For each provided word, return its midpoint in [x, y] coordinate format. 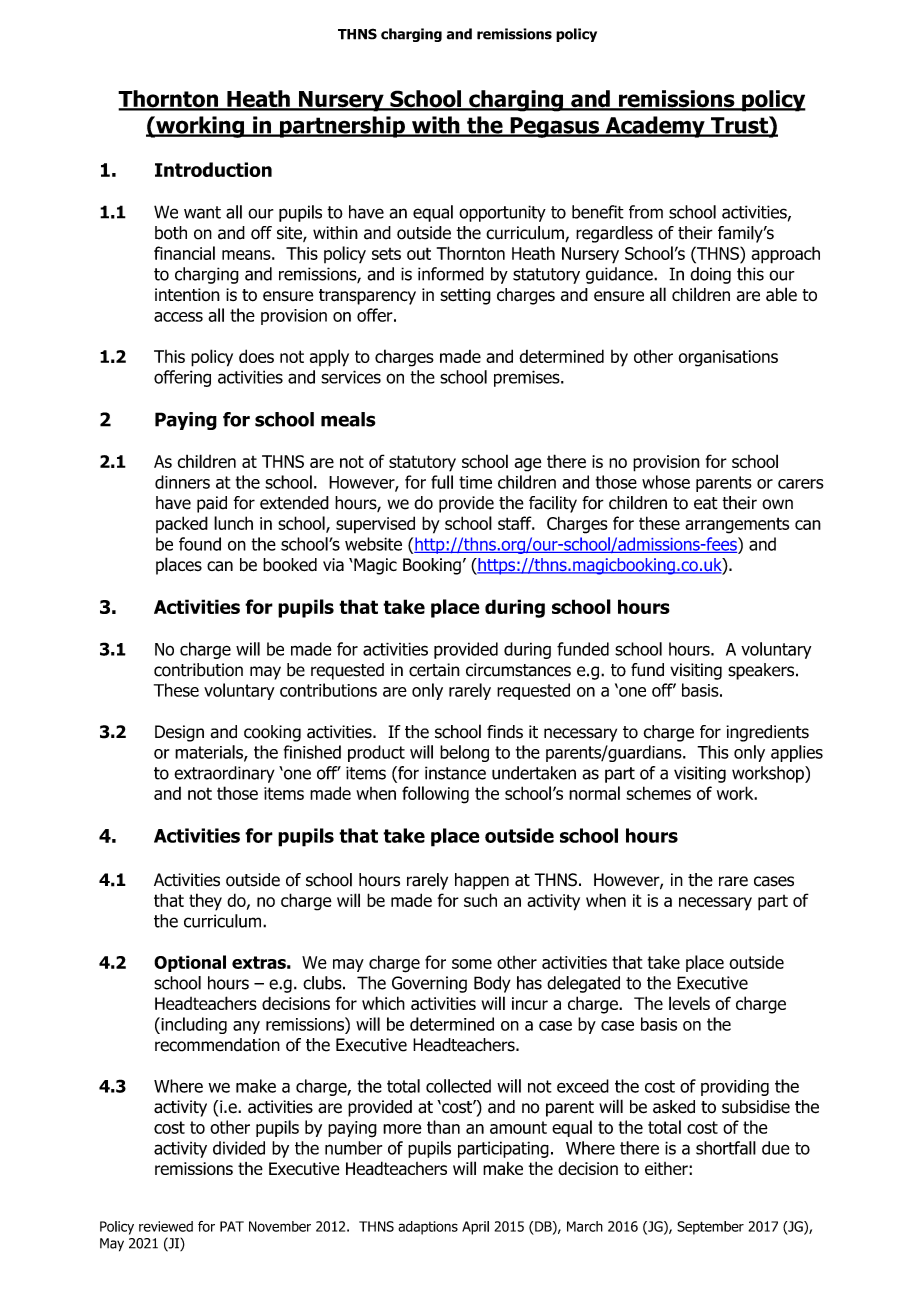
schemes [658, 793]
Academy [655, 127]
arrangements [737, 525]
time [475, 482]
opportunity [502, 213]
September [710, 1228]
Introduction [213, 169]
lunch [233, 523]
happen [482, 881]
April [475, 1228]
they [205, 902]
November [280, 1226]
